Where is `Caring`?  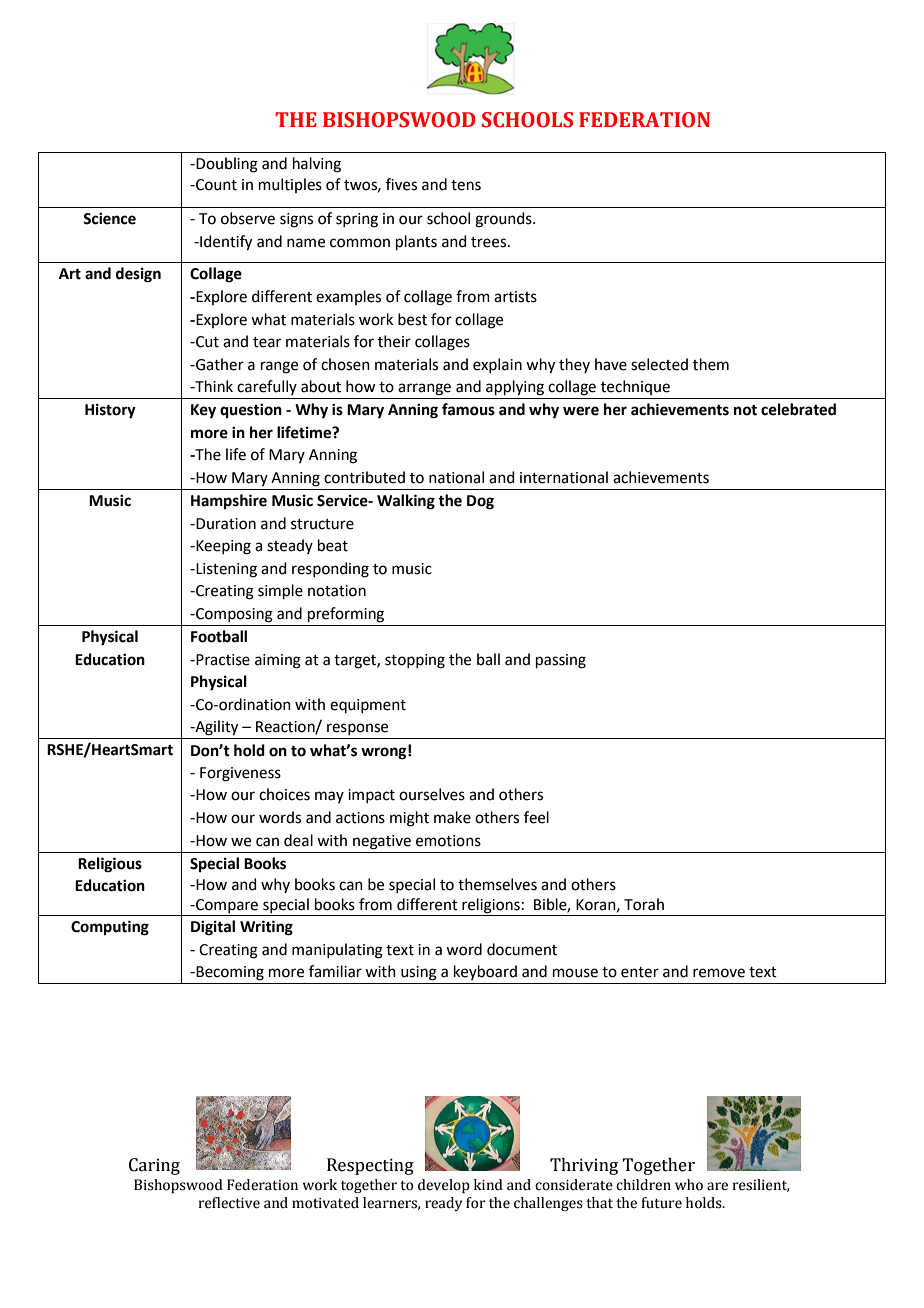
Caring is located at coordinates (154, 1166).
